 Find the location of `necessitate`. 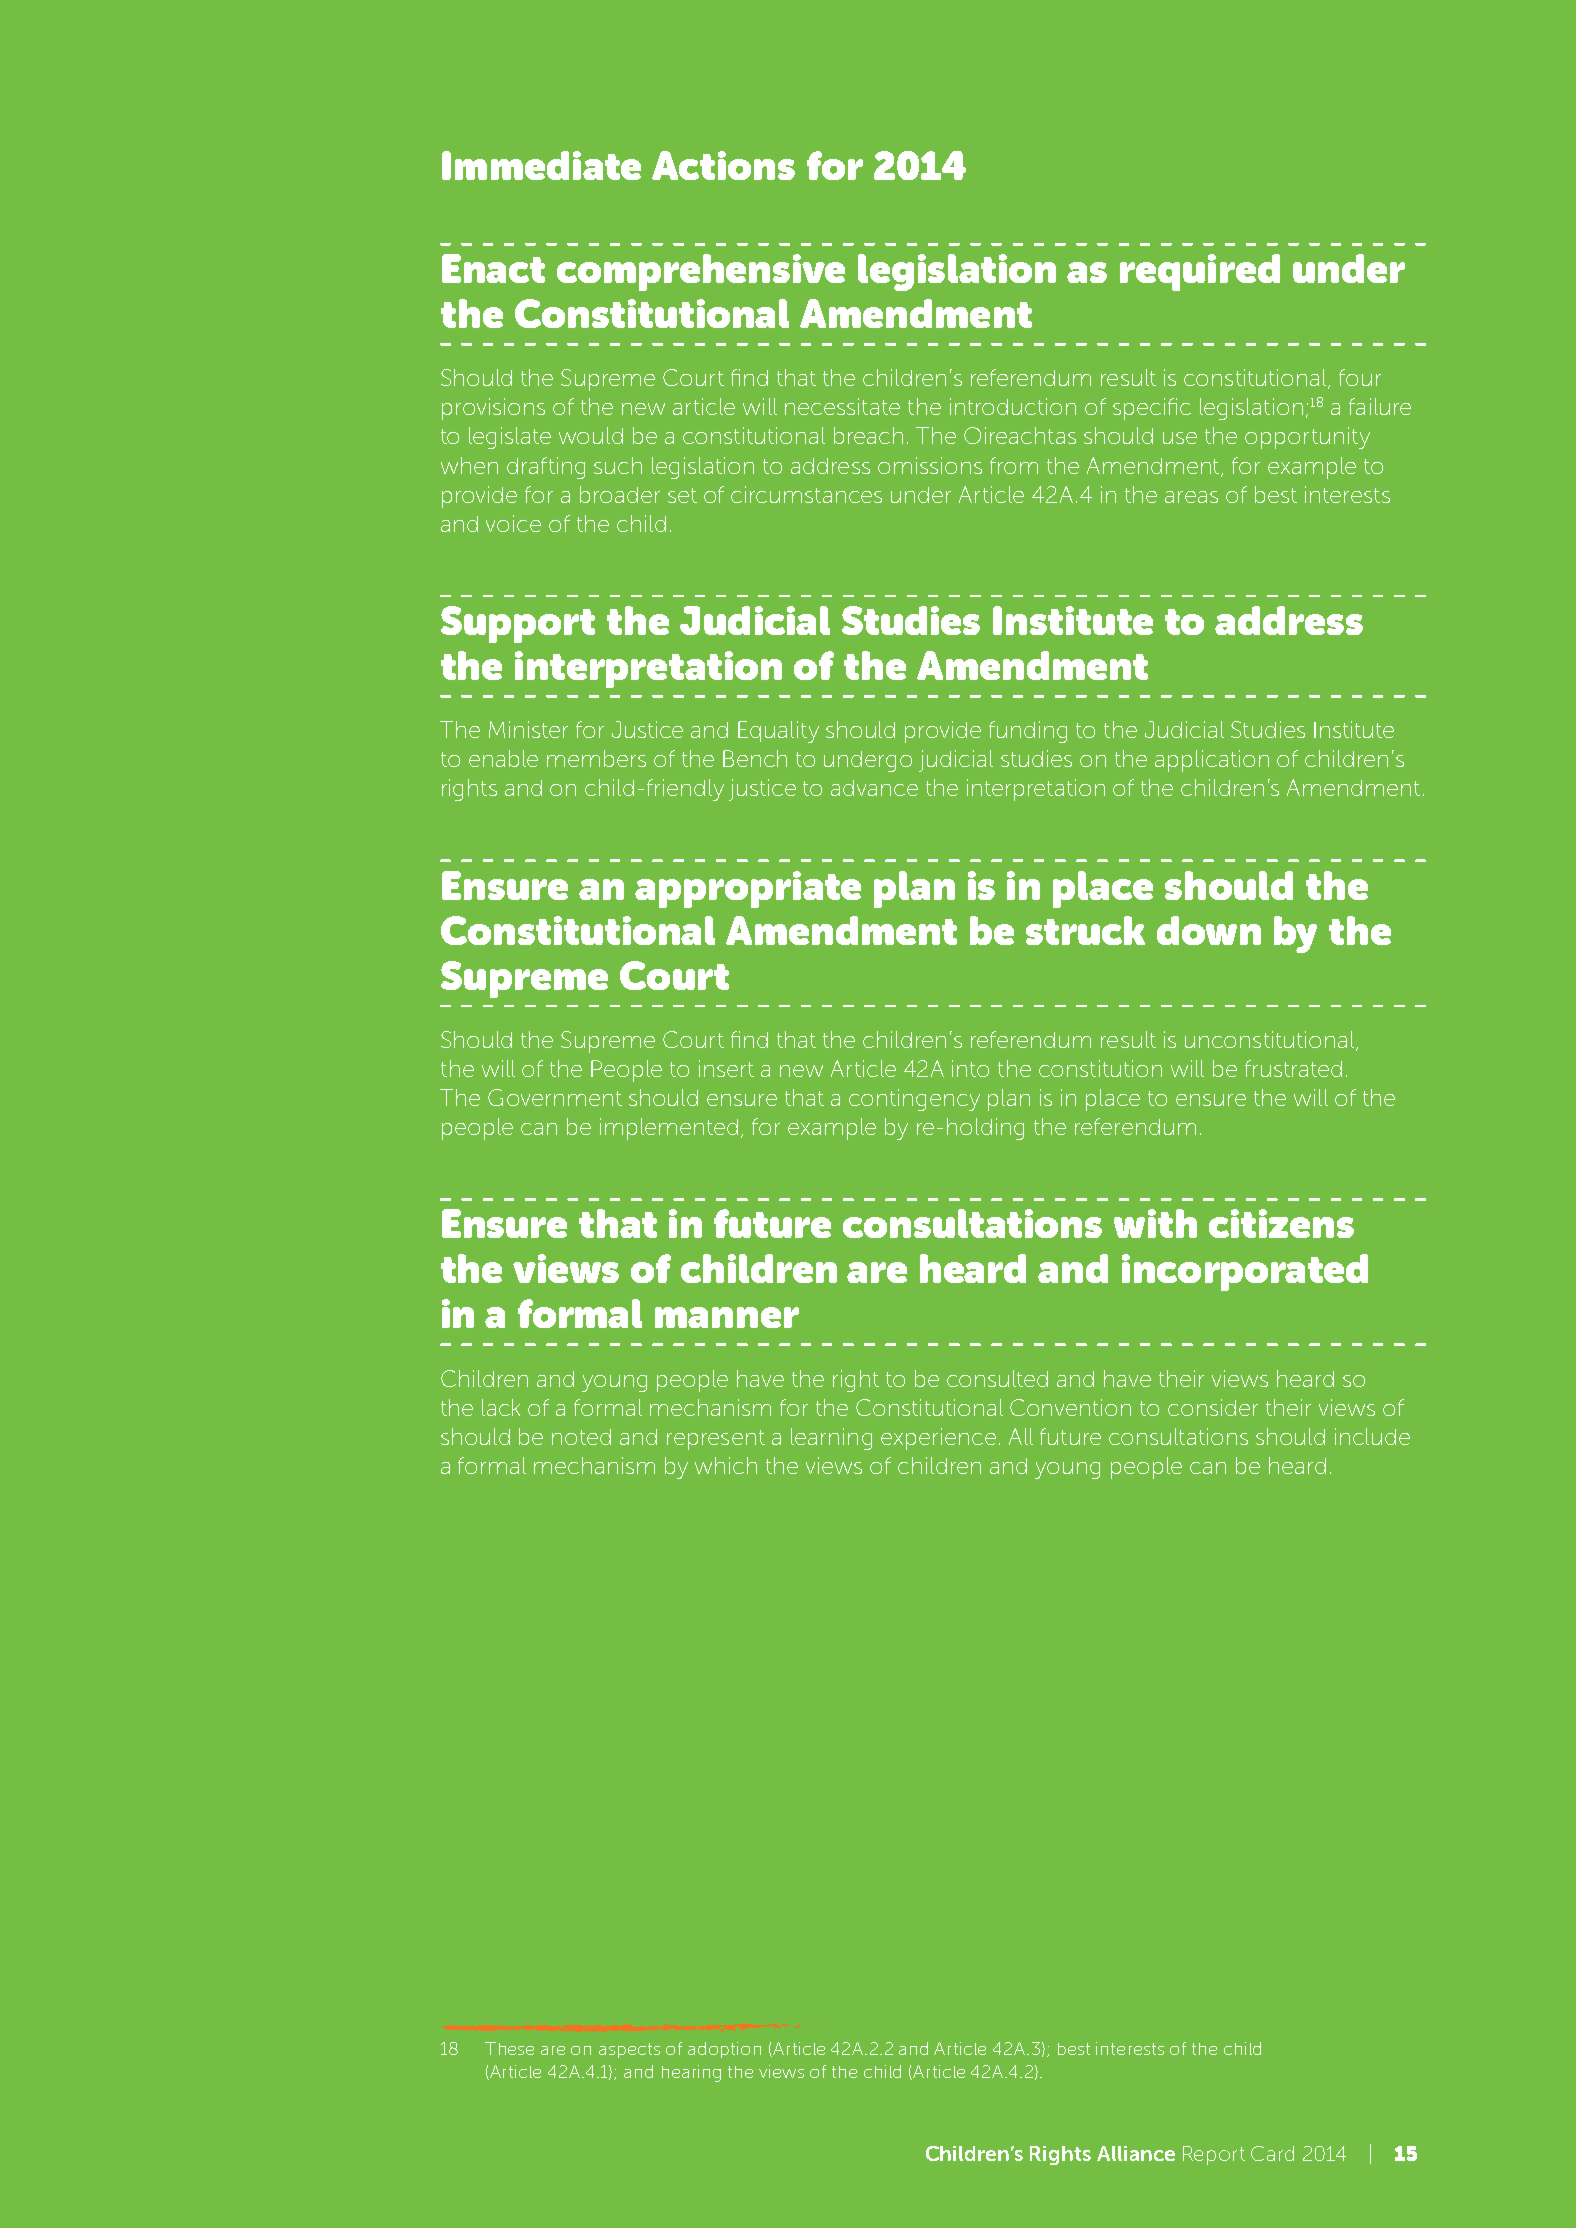

necessitate is located at coordinates (842, 406).
